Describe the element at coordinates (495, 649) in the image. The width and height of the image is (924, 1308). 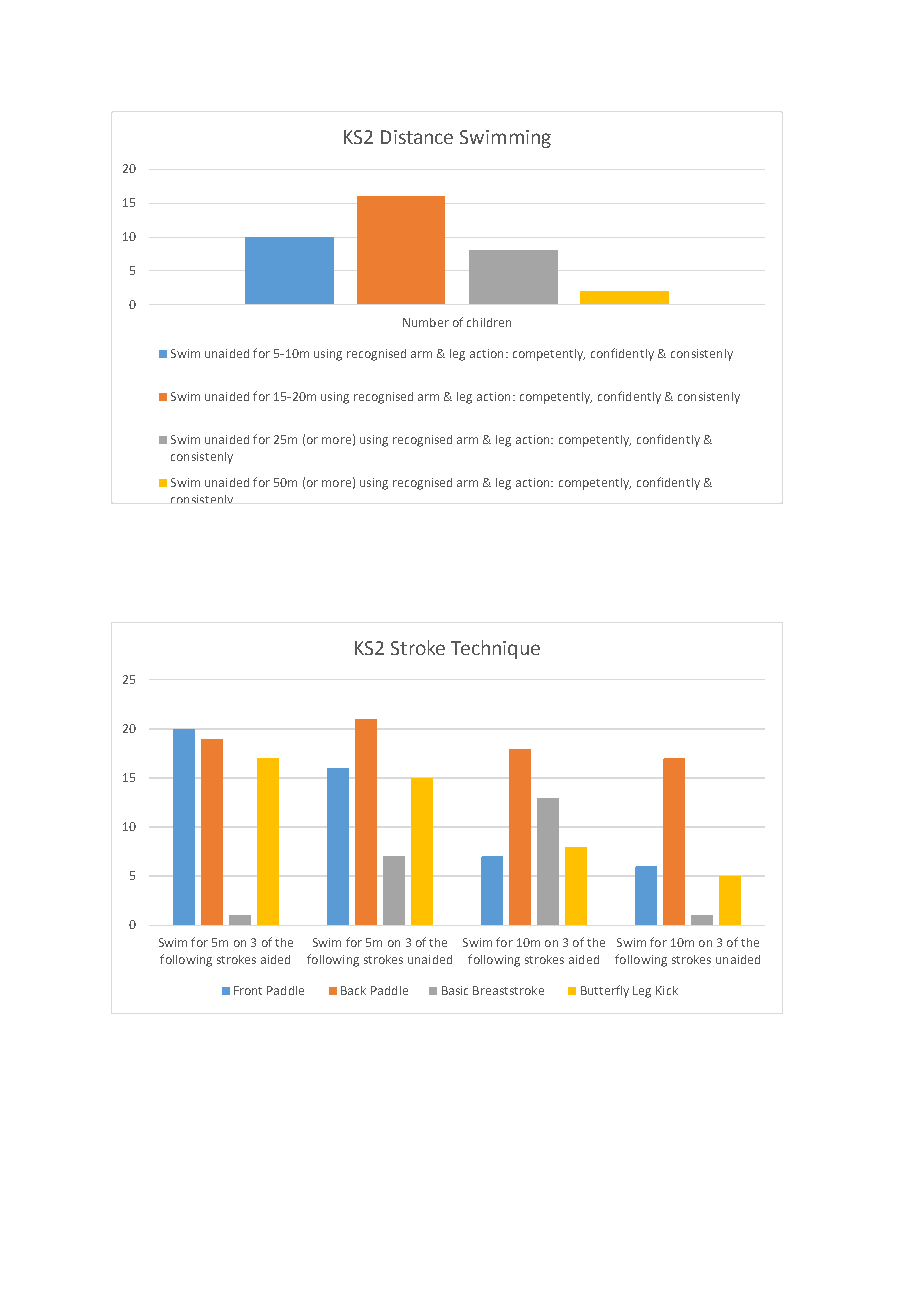
I see `Technique` at that location.
